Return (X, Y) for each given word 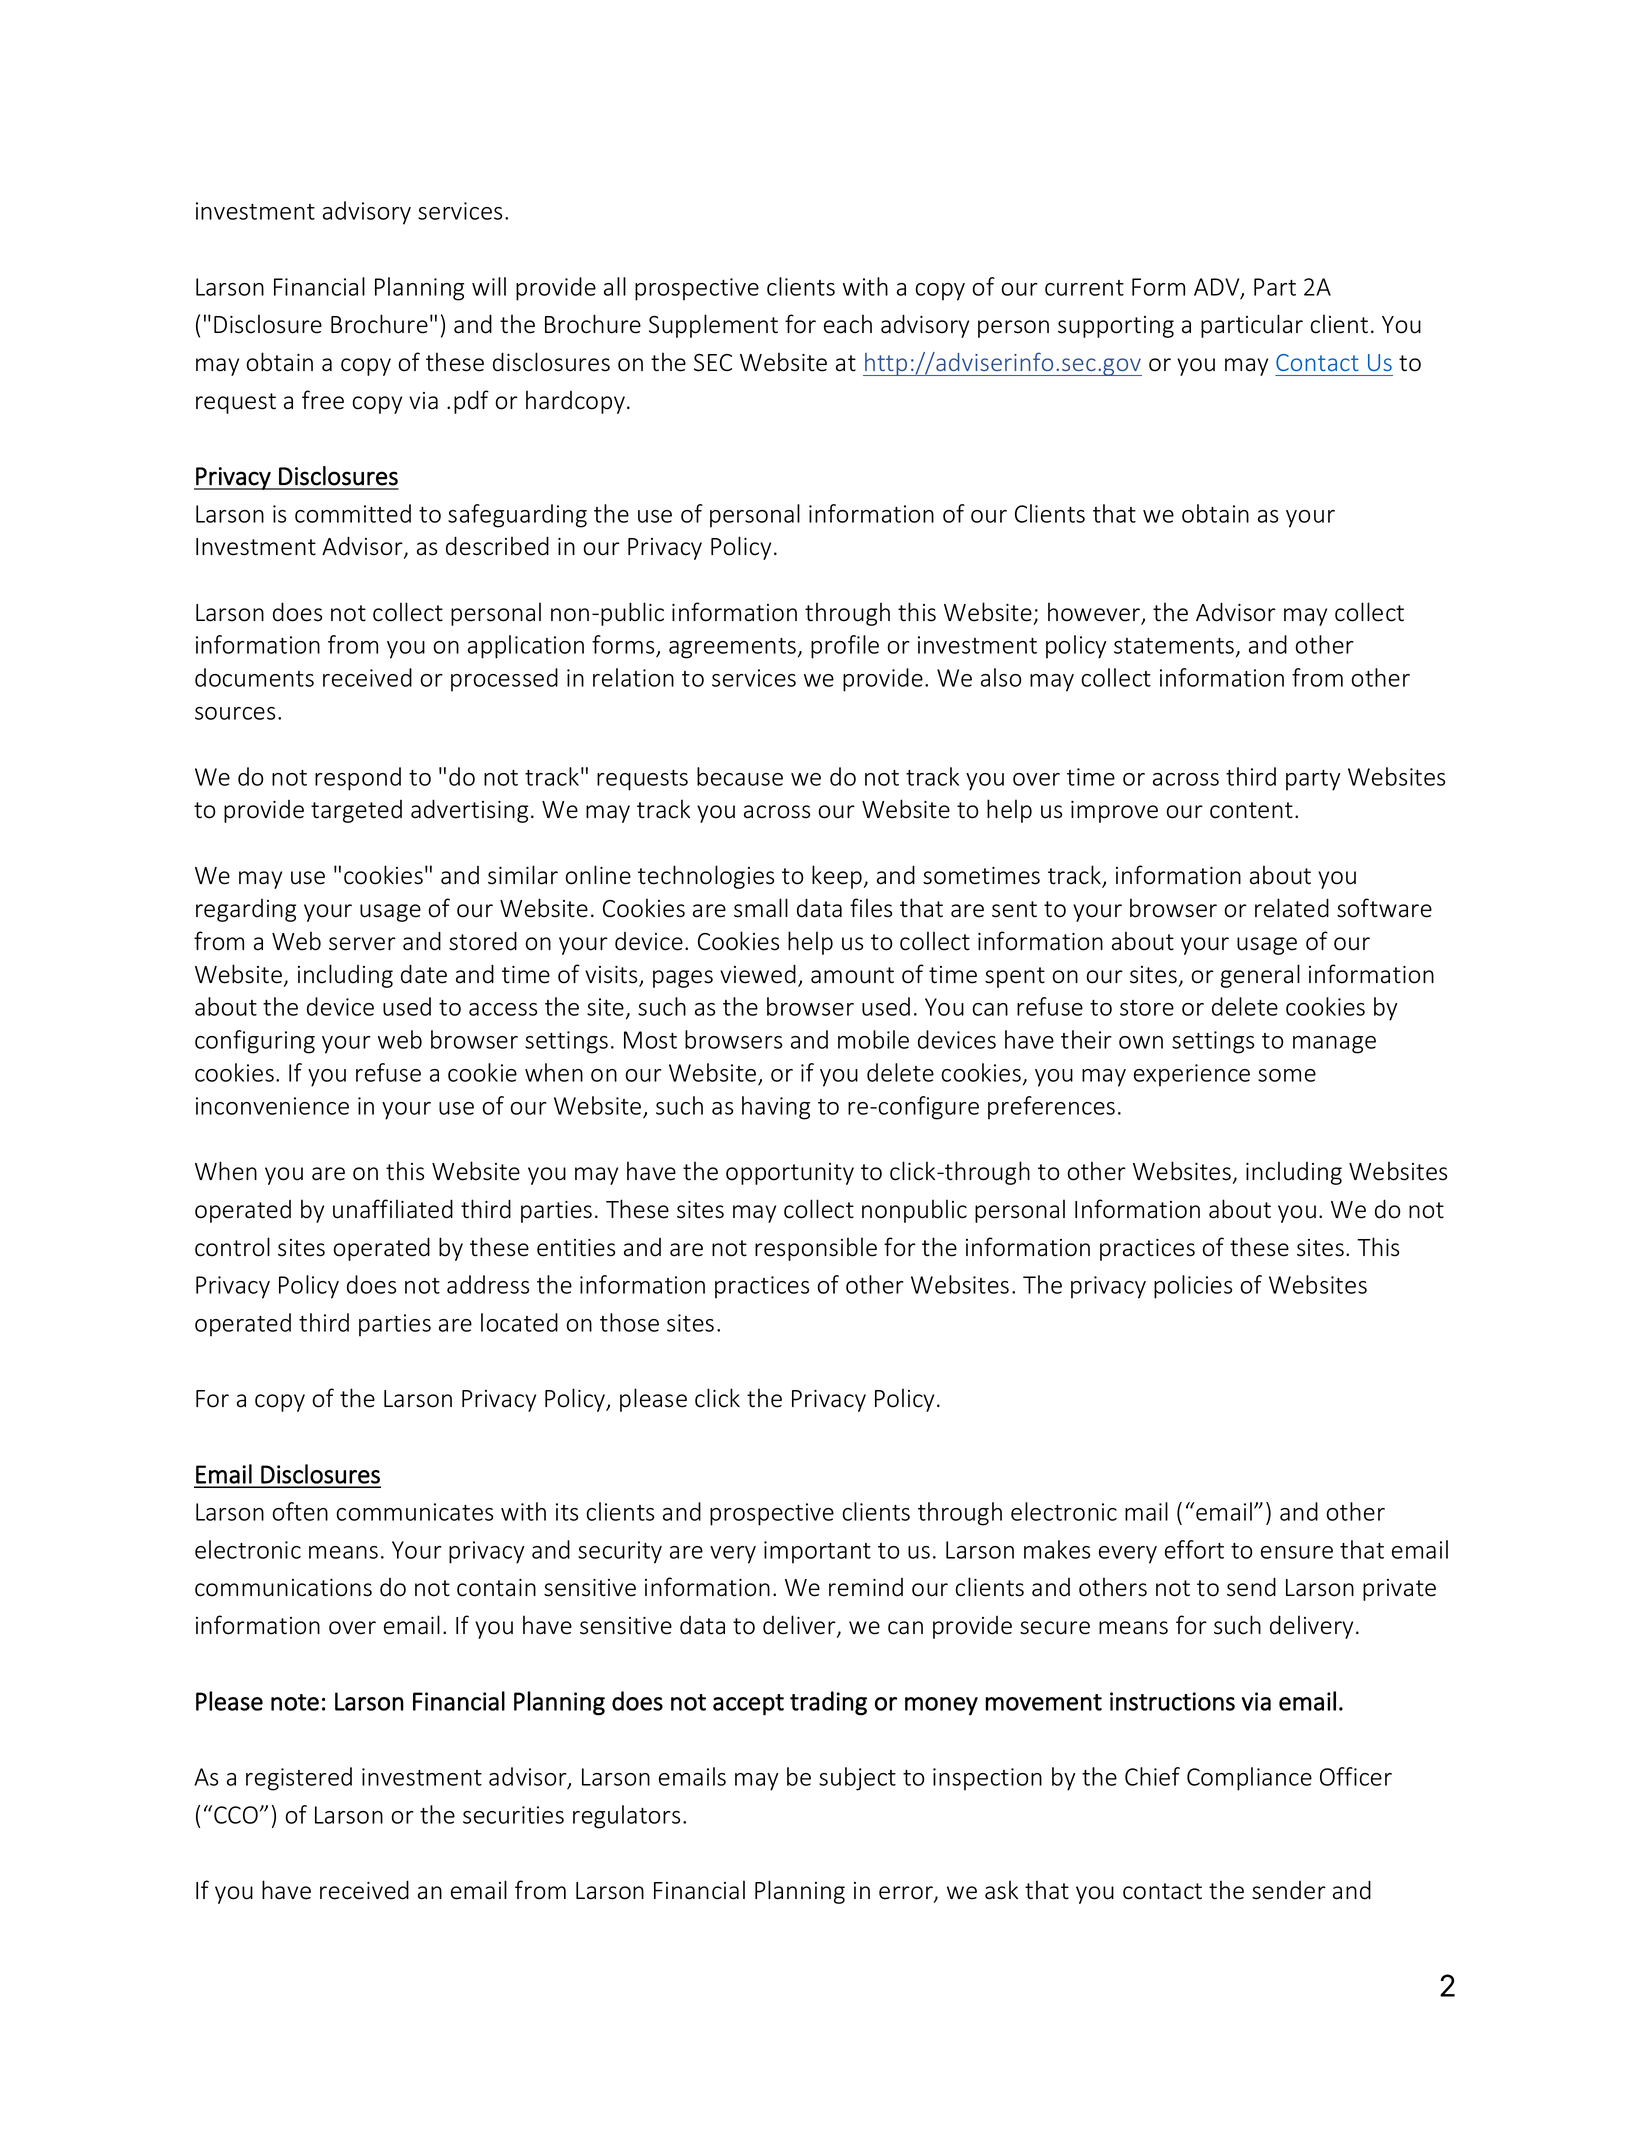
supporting (1116, 327)
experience (1192, 1075)
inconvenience (272, 1106)
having (776, 1108)
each (848, 324)
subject (857, 1779)
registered (299, 1779)
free (323, 400)
